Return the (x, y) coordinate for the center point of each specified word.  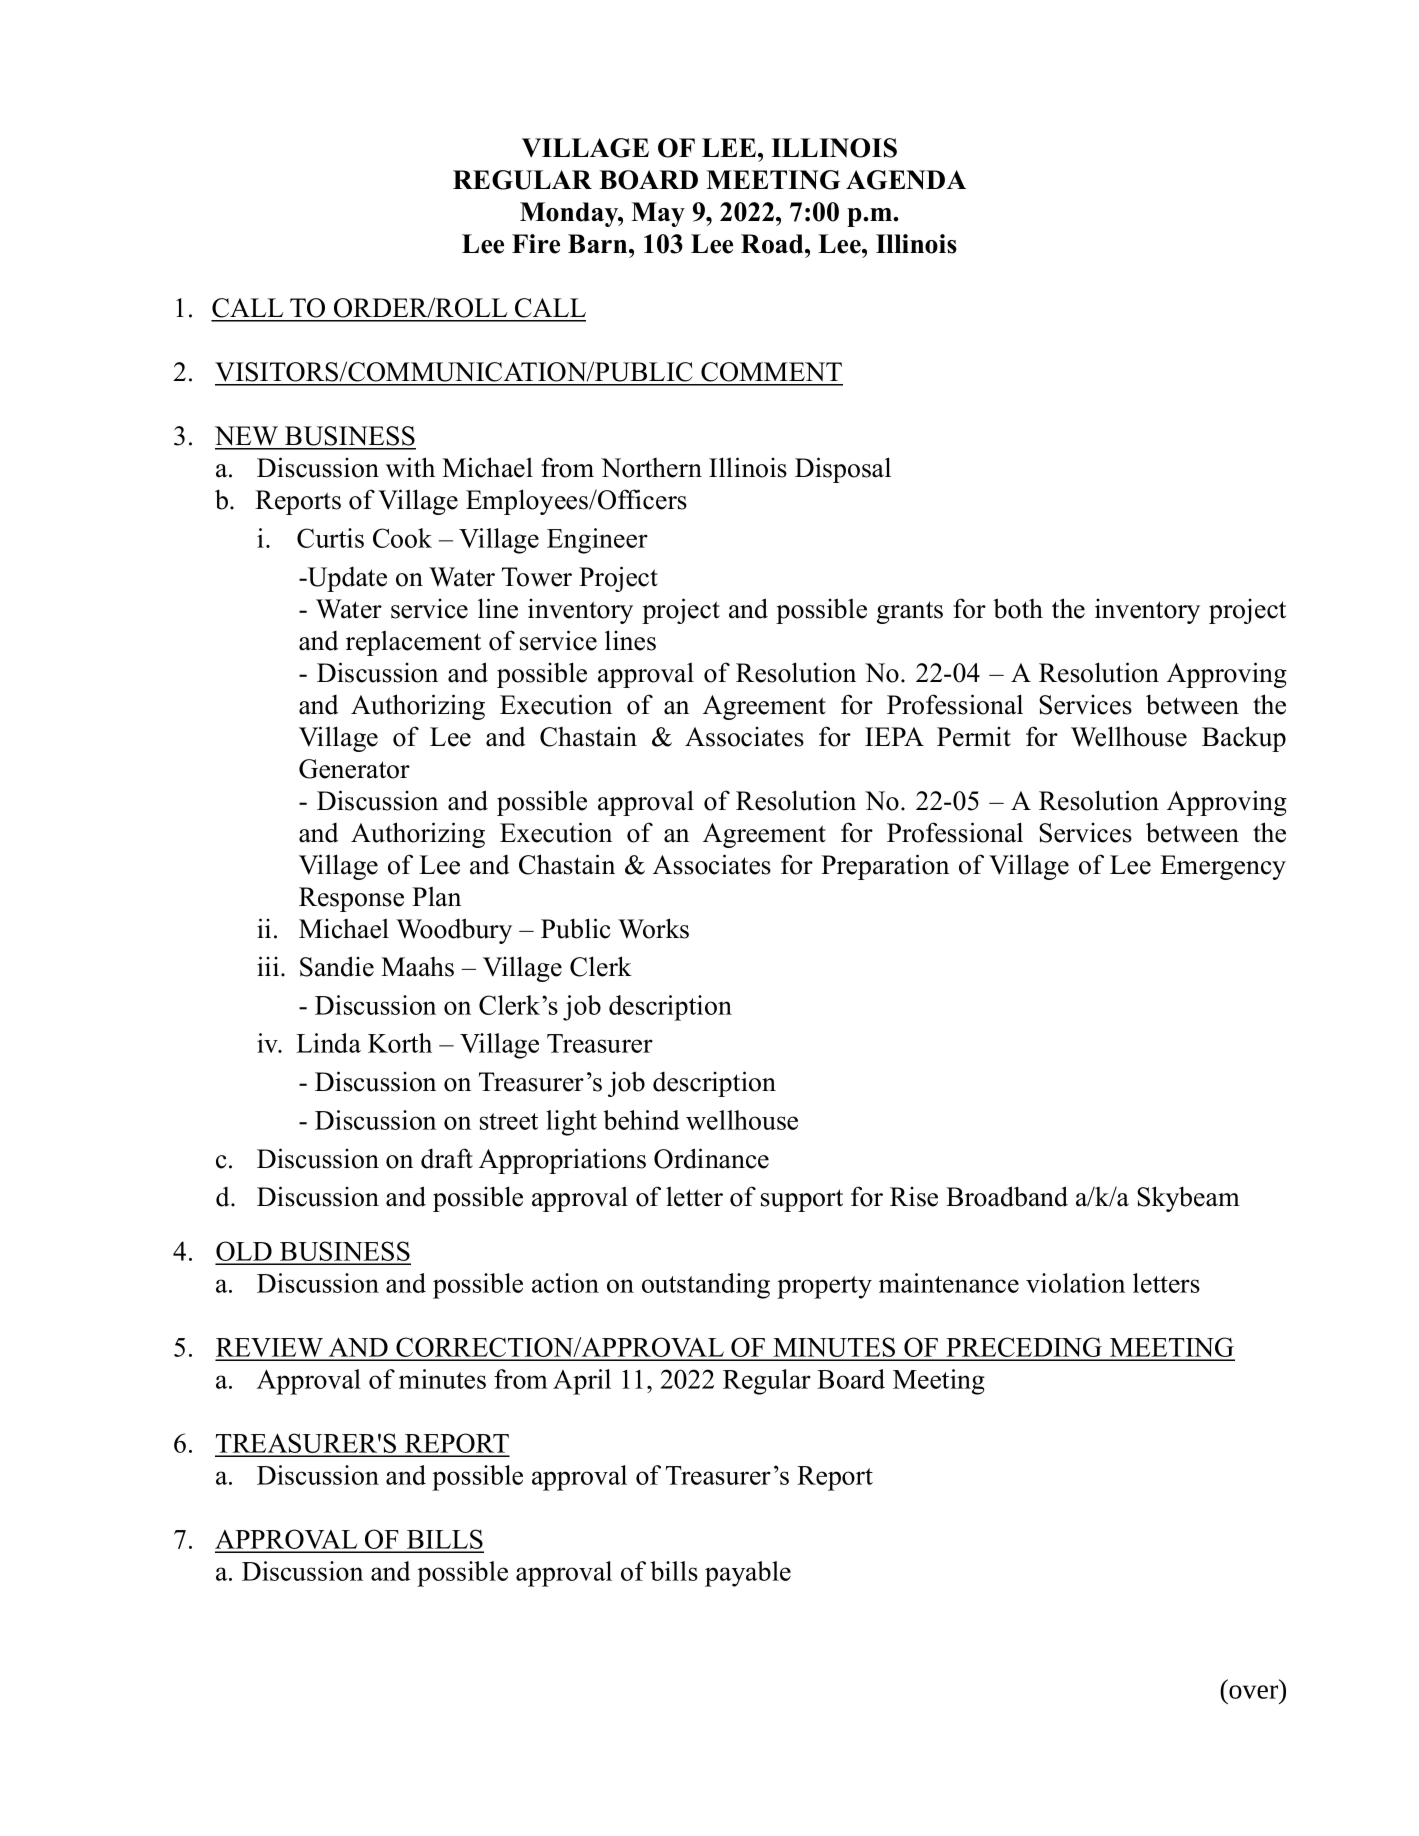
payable (748, 1574)
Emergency (1223, 867)
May (658, 214)
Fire (536, 244)
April (582, 1382)
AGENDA (906, 180)
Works (653, 928)
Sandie (337, 966)
